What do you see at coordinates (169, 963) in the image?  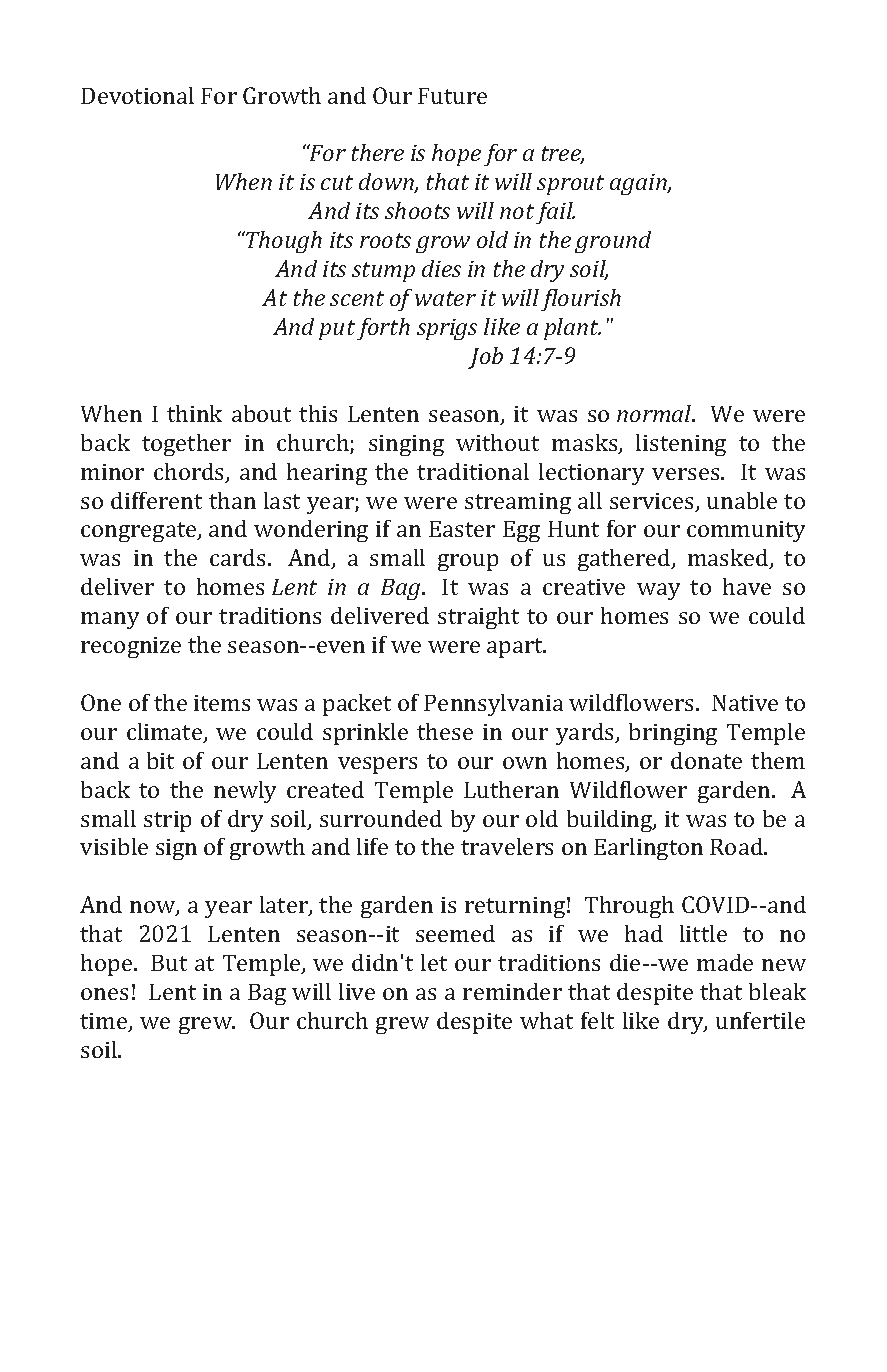 I see `But` at bounding box center [169, 963].
